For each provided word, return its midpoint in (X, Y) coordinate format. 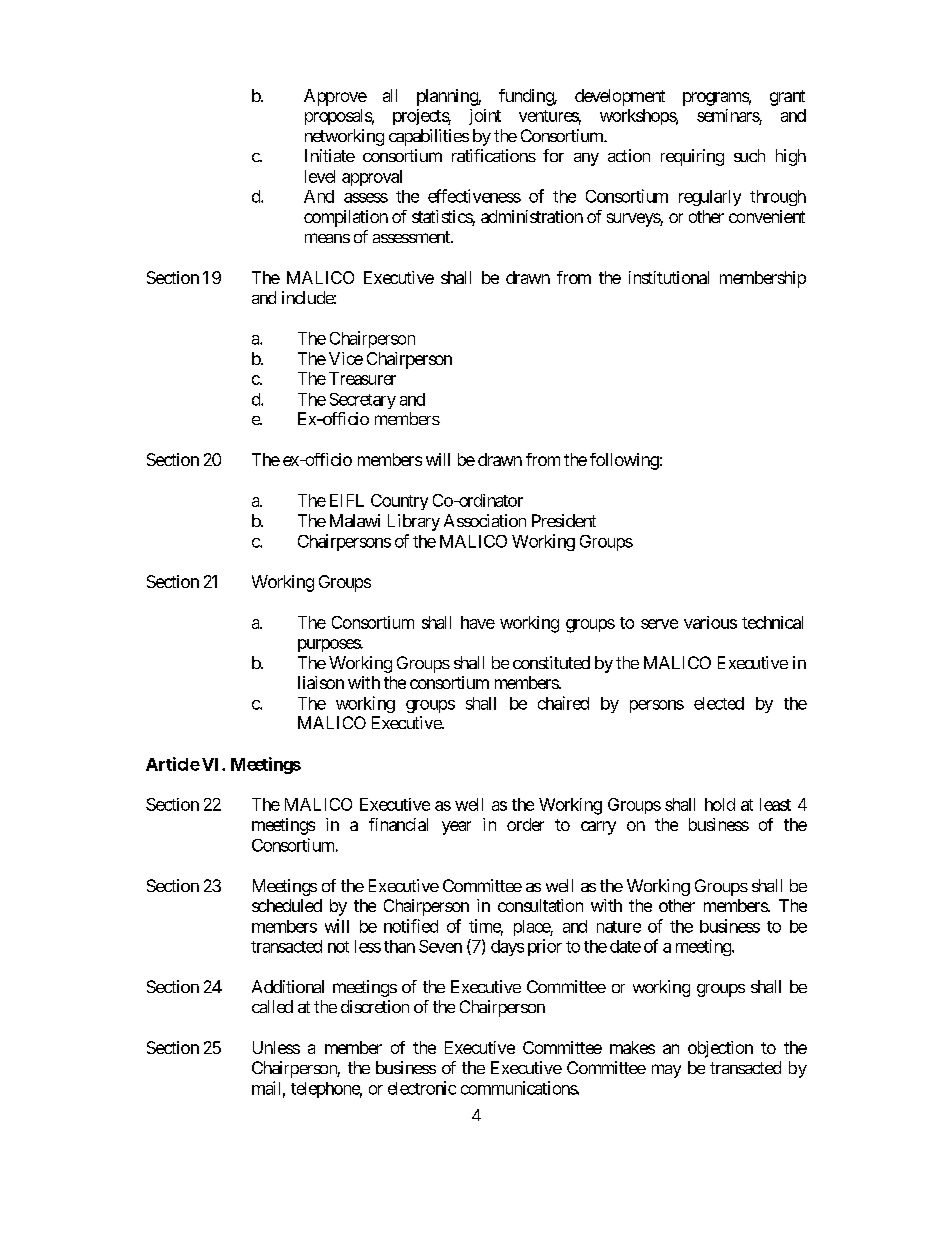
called (272, 1006)
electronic (422, 1088)
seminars (728, 115)
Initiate (330, 155)
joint (485, 117)
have (478, 622)
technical (772, 622)
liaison (321, 682)
